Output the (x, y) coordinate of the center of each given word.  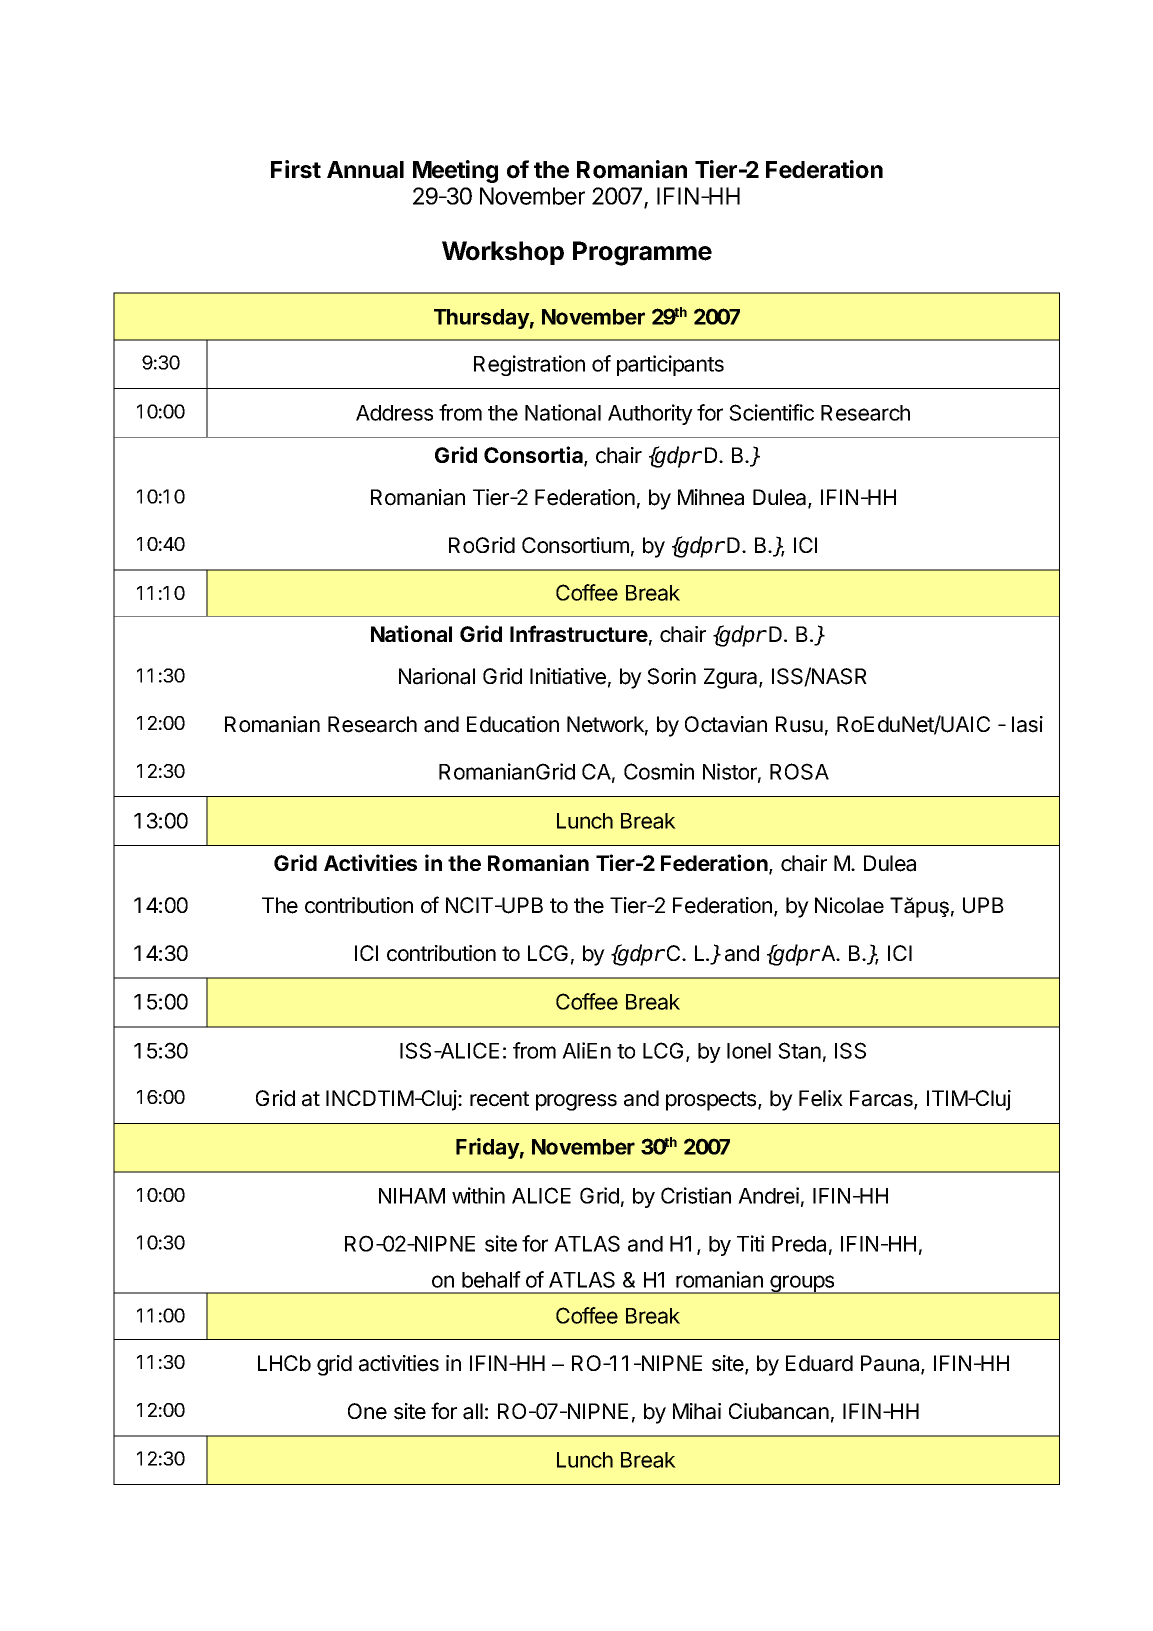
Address (394, 413)
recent (499, 1099)
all (473, 1411)
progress (576, 1102)
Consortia (534, 456)
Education (513, 724)
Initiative (568, 676)
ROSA (799, 771)
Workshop (503, 253)
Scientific (771, 412)
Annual (365, 170)
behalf (491, 1279)
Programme (642, 253)
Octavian (726, 724)
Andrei (768, 1195)
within (478, 1195)
